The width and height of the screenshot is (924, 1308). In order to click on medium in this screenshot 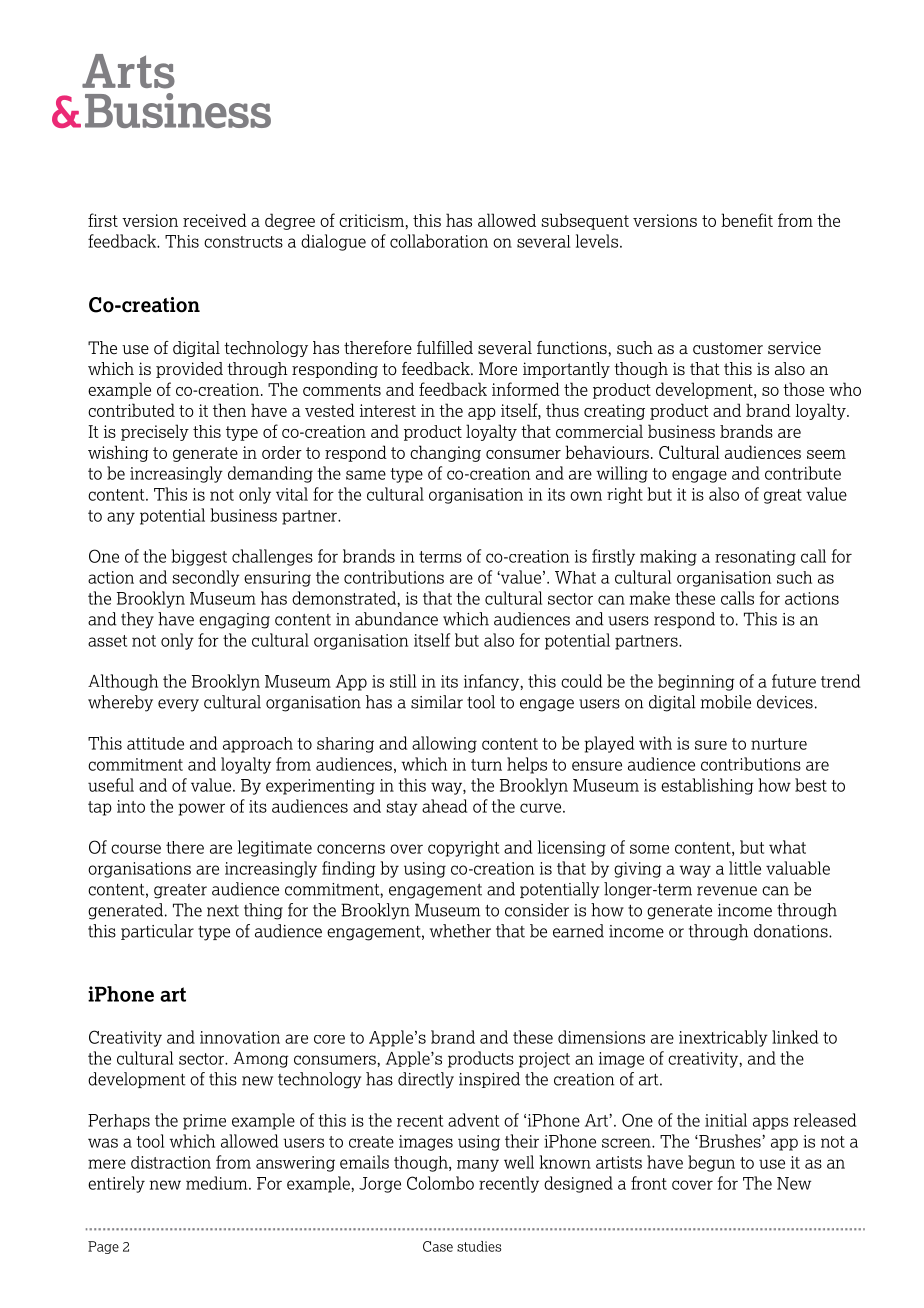, I will do `click(218, 1183)`.
